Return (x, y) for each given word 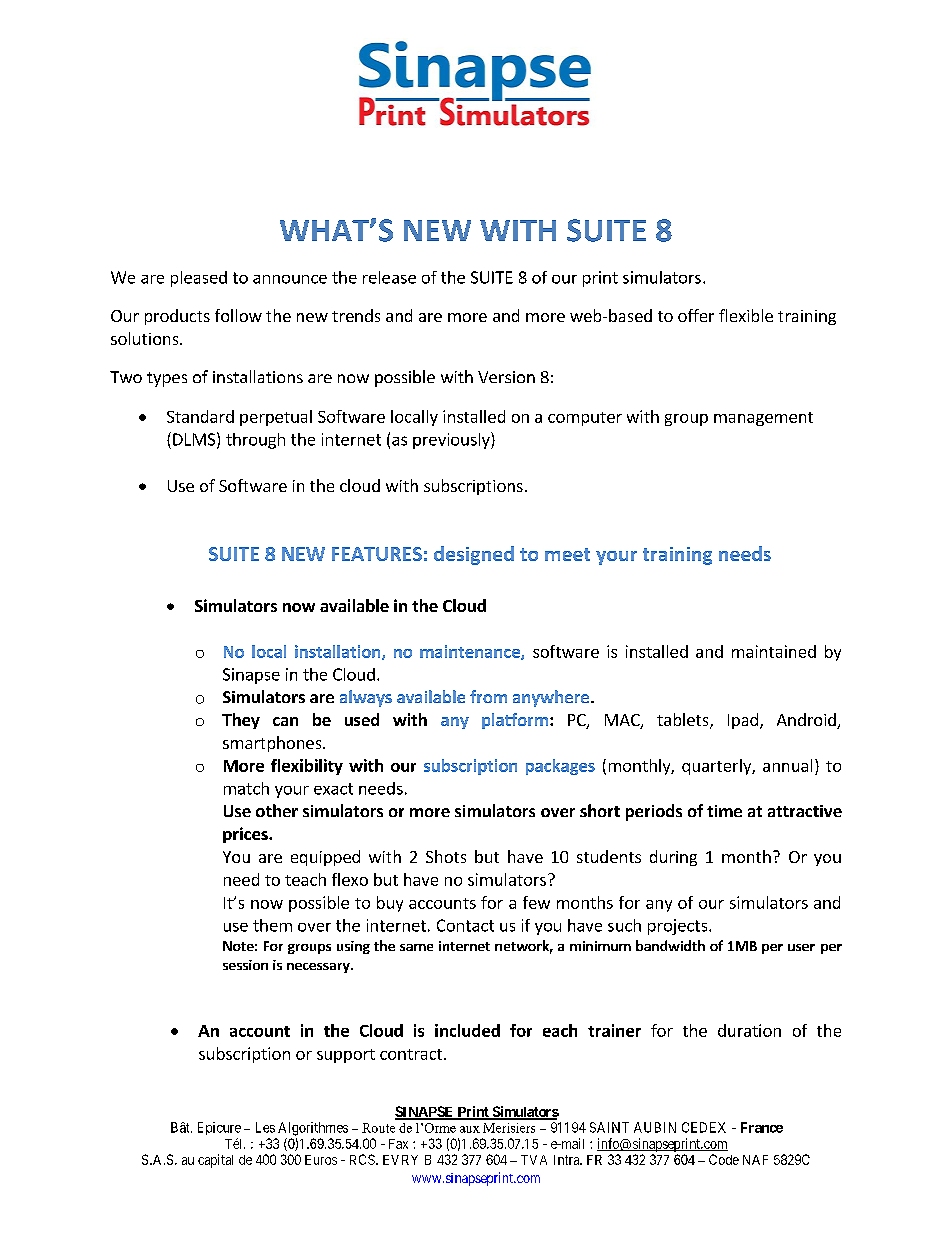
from (488, 696)
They (241, 721)
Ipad (743, 721)
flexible (746, 315)
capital (215, 1161)
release (389, 277)
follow (238, 315)
